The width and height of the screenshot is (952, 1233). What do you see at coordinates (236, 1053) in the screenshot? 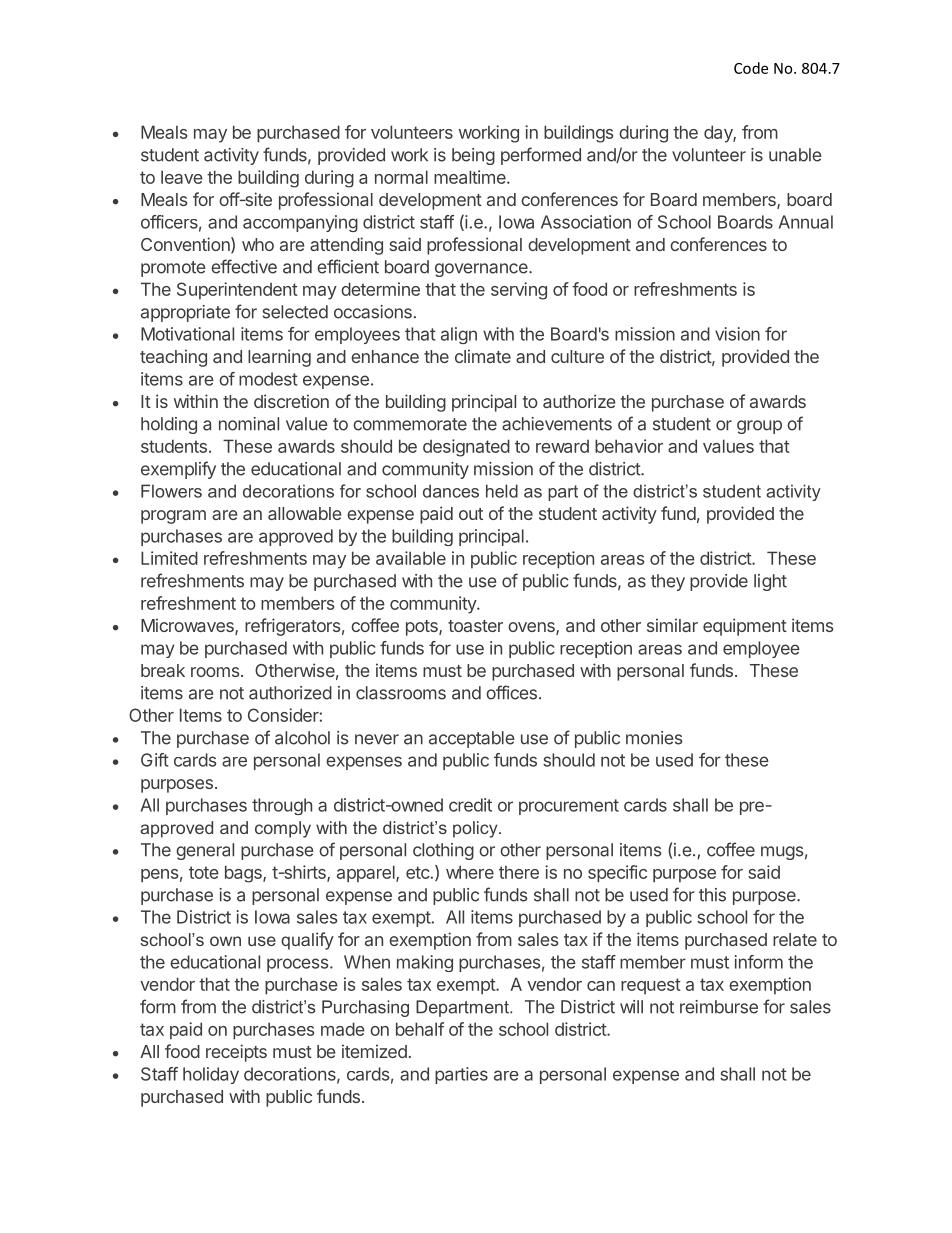
I see `receipts` at bounding box center [236, 1053].
